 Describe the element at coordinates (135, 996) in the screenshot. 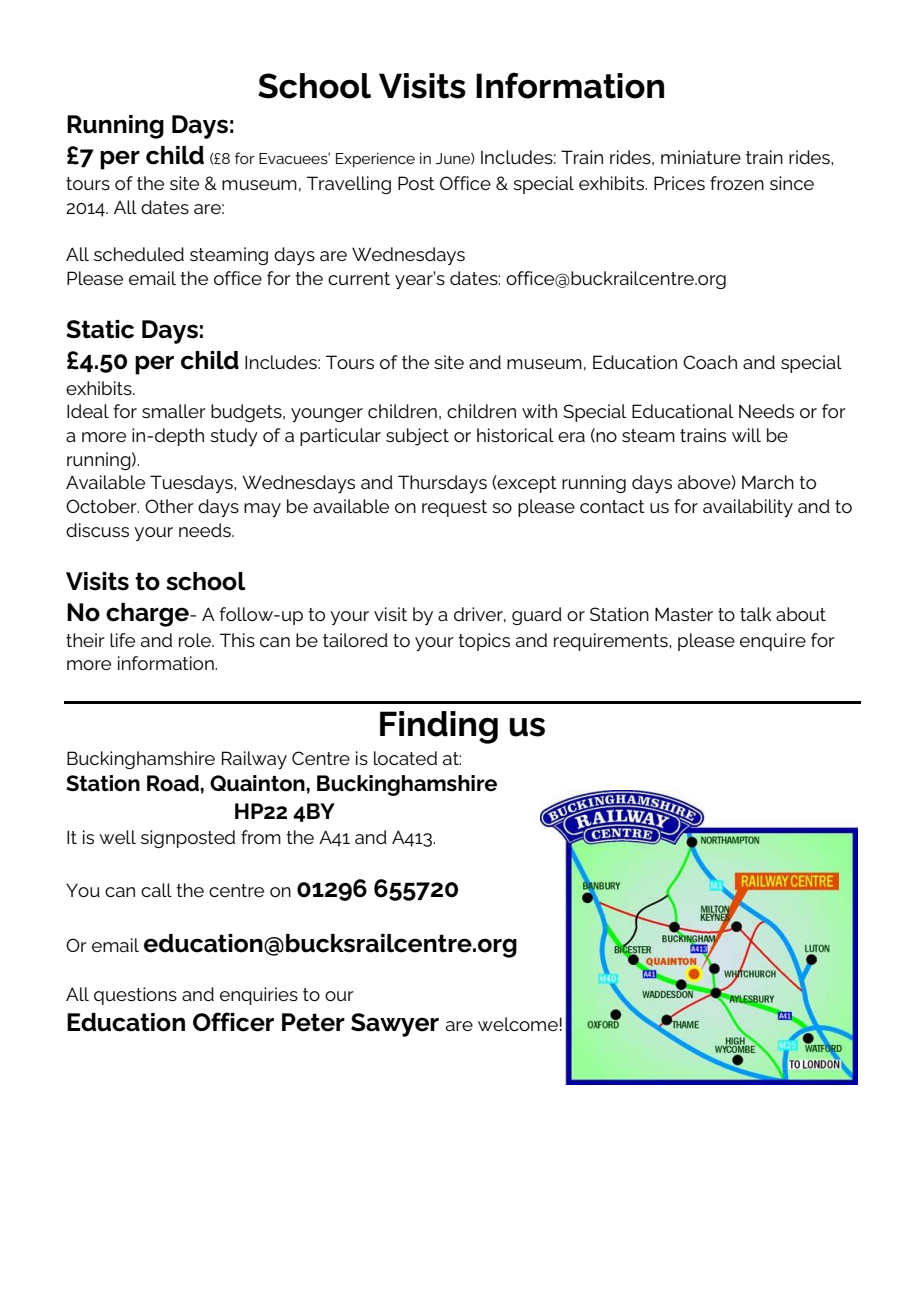

I see `questions` at that location.
